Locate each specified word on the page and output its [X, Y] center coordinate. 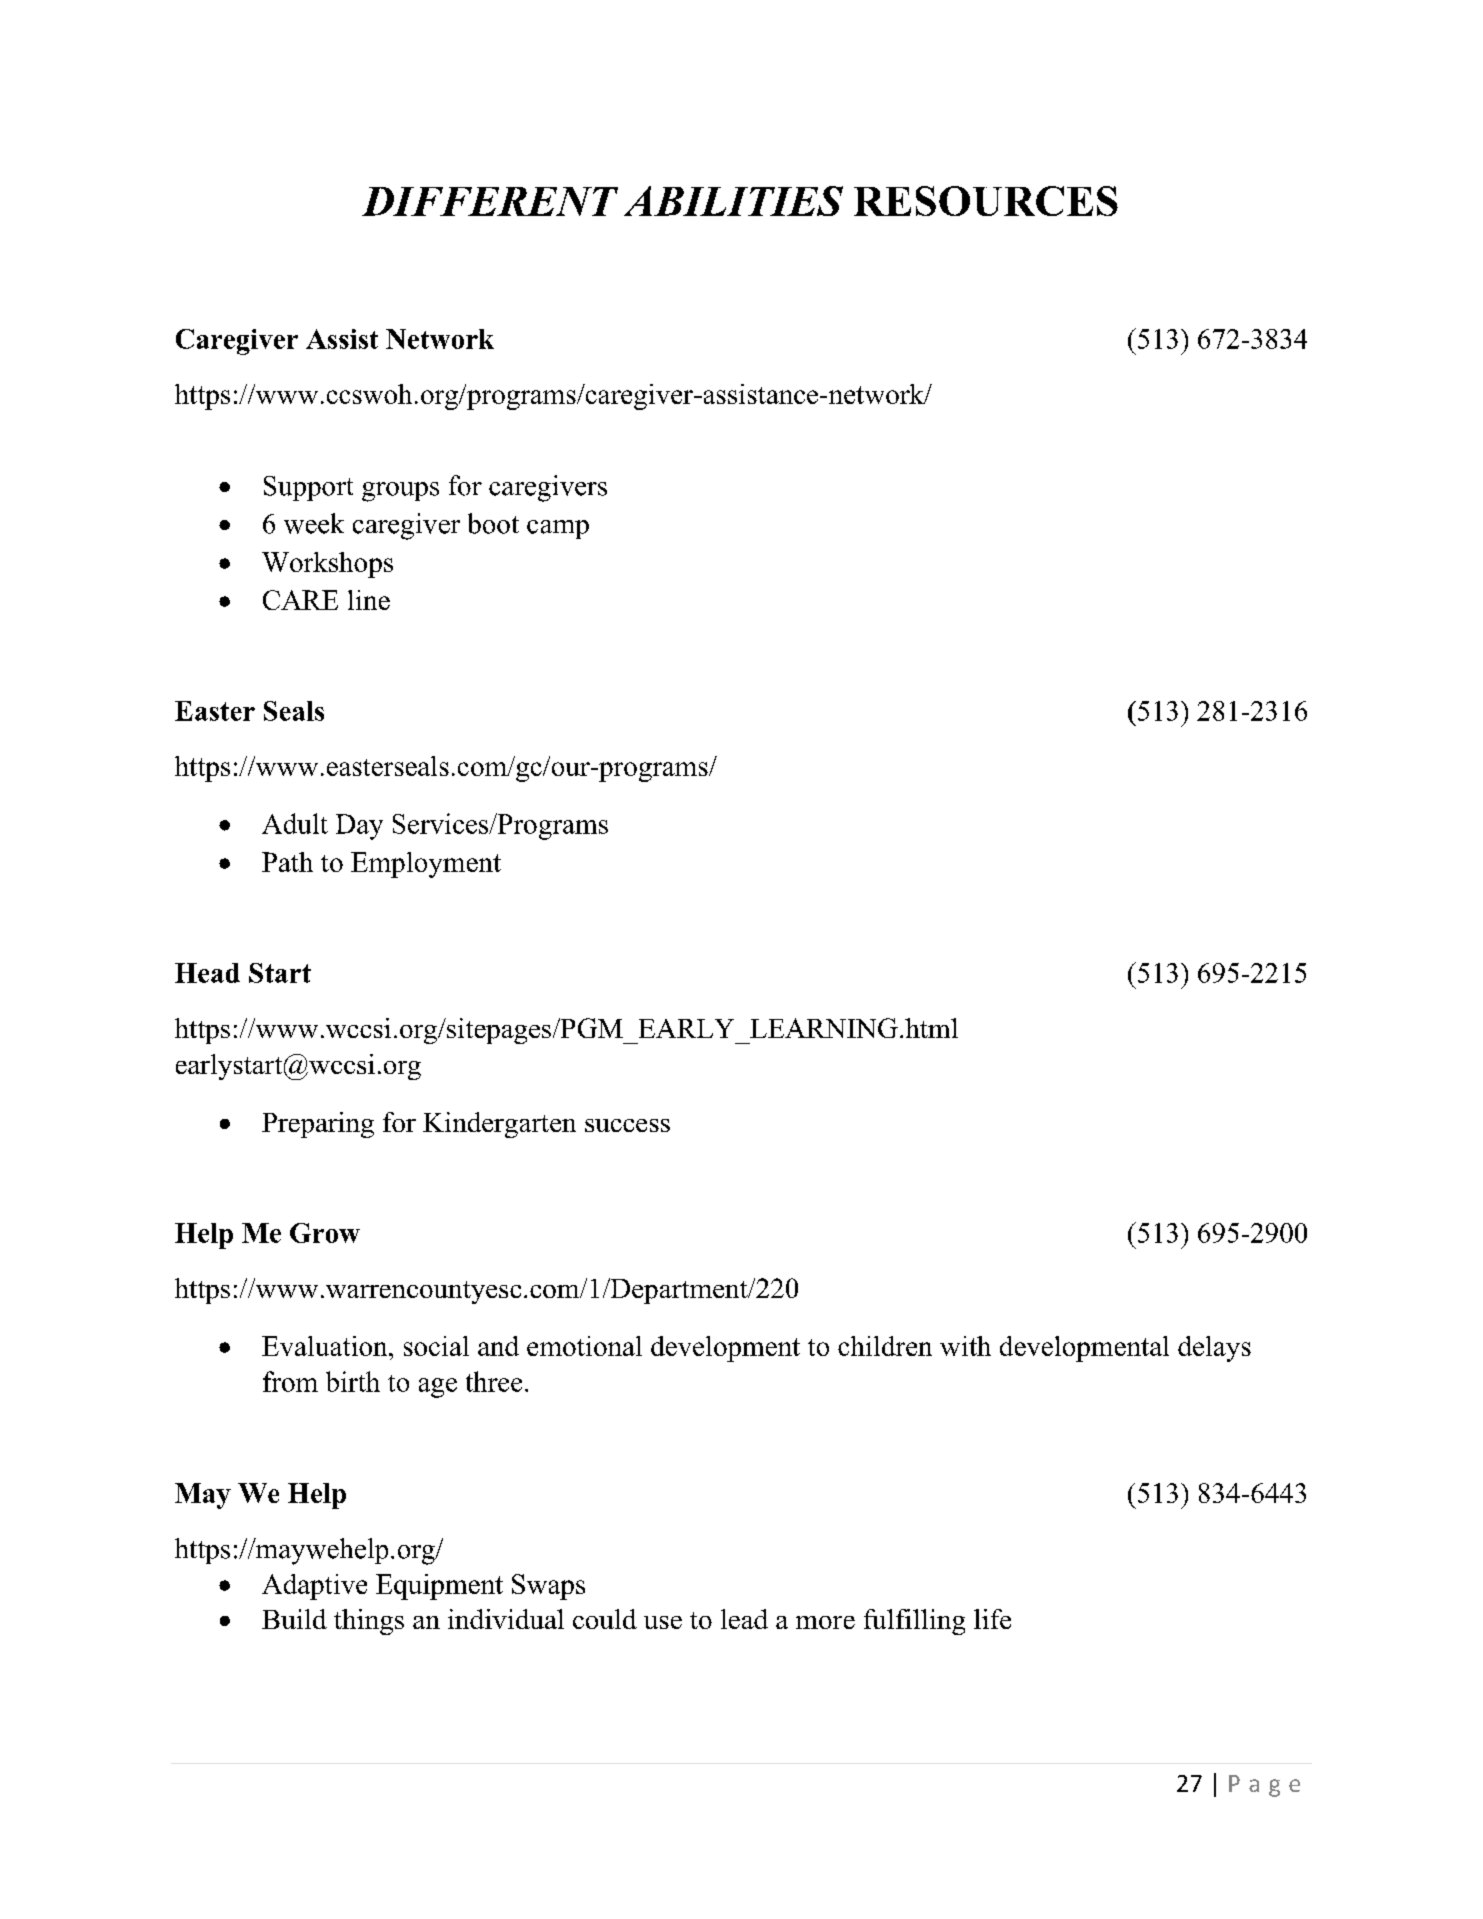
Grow [325, 1233]
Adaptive [314, 1587]
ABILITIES [733, 201]
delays [1214, 1349]
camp [558, 529]
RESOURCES [986, 201]
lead [744, 1619]
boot [493, 523]
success [627, 1125]
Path [287, 862]
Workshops [327, 565]
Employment [426, 865]
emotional [584, 1346]
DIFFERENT [490, 201]
